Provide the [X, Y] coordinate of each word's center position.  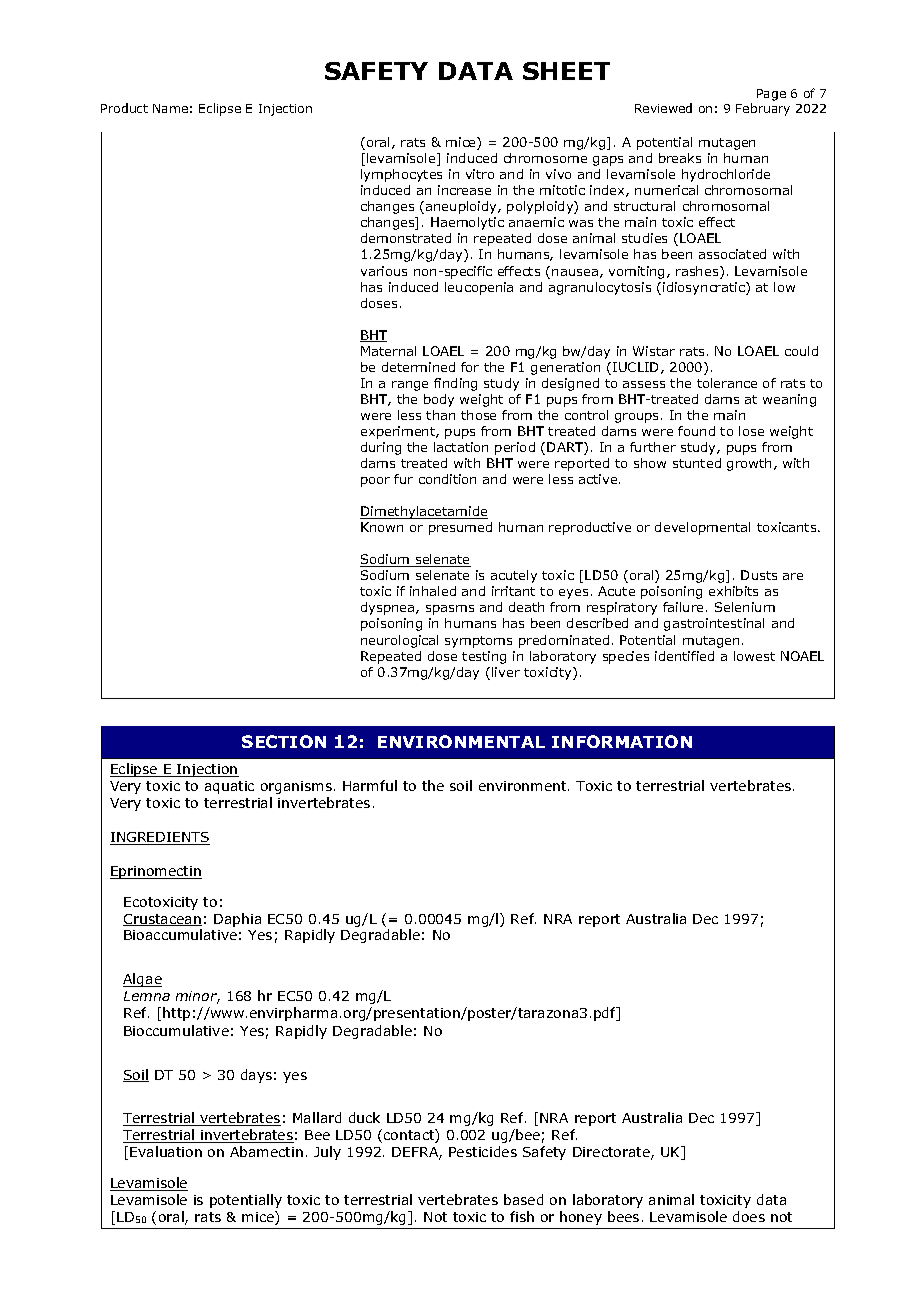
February [763, 109]
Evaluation [166, 1151]
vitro [480, 174]
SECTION [284, 741]
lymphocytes [401, 175]
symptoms [478, 642]
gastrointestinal [714, 624]
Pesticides [483, 1151]
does [749, 1216]
